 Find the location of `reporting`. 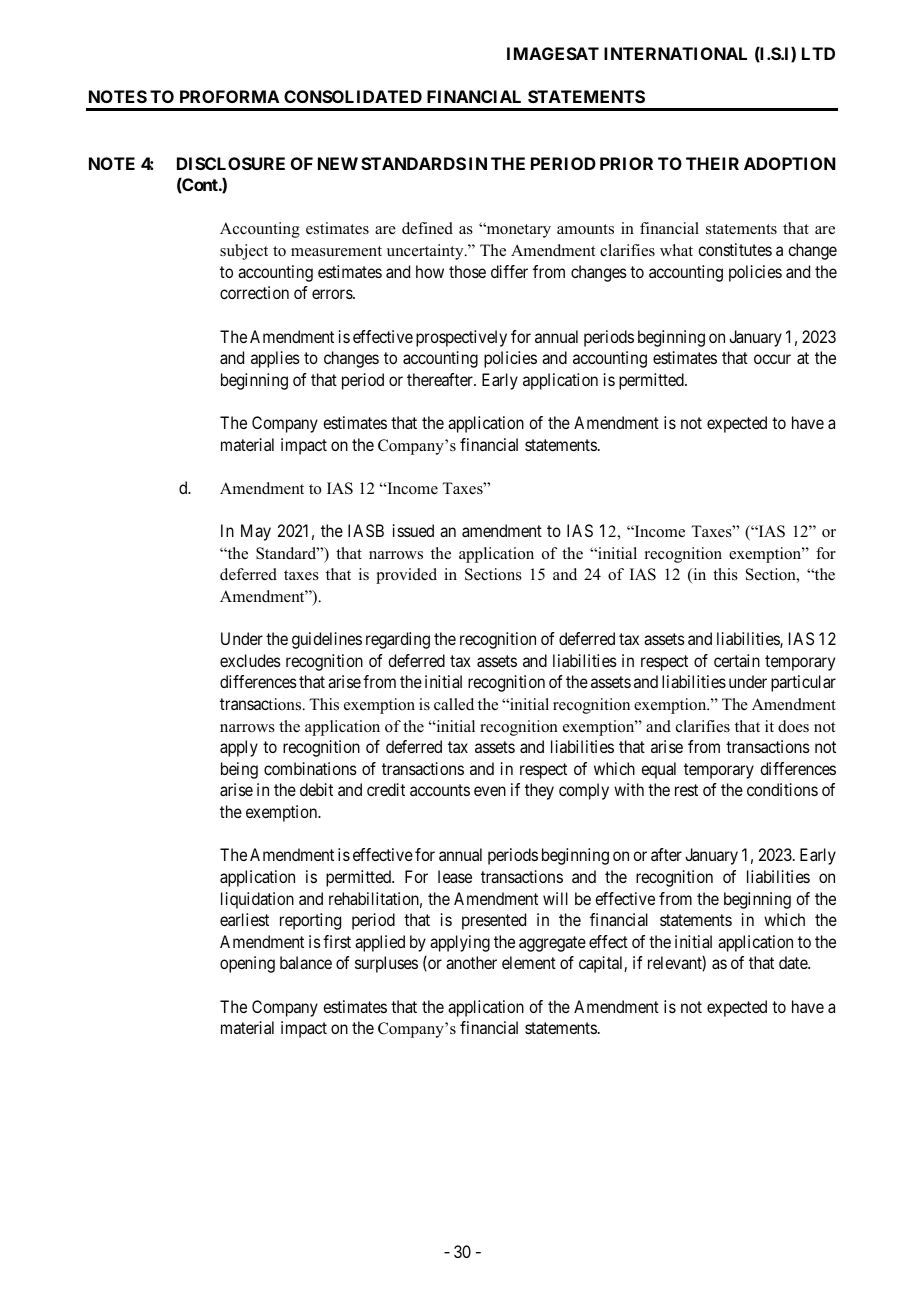

reporting is located at coordinates (310, 921).
